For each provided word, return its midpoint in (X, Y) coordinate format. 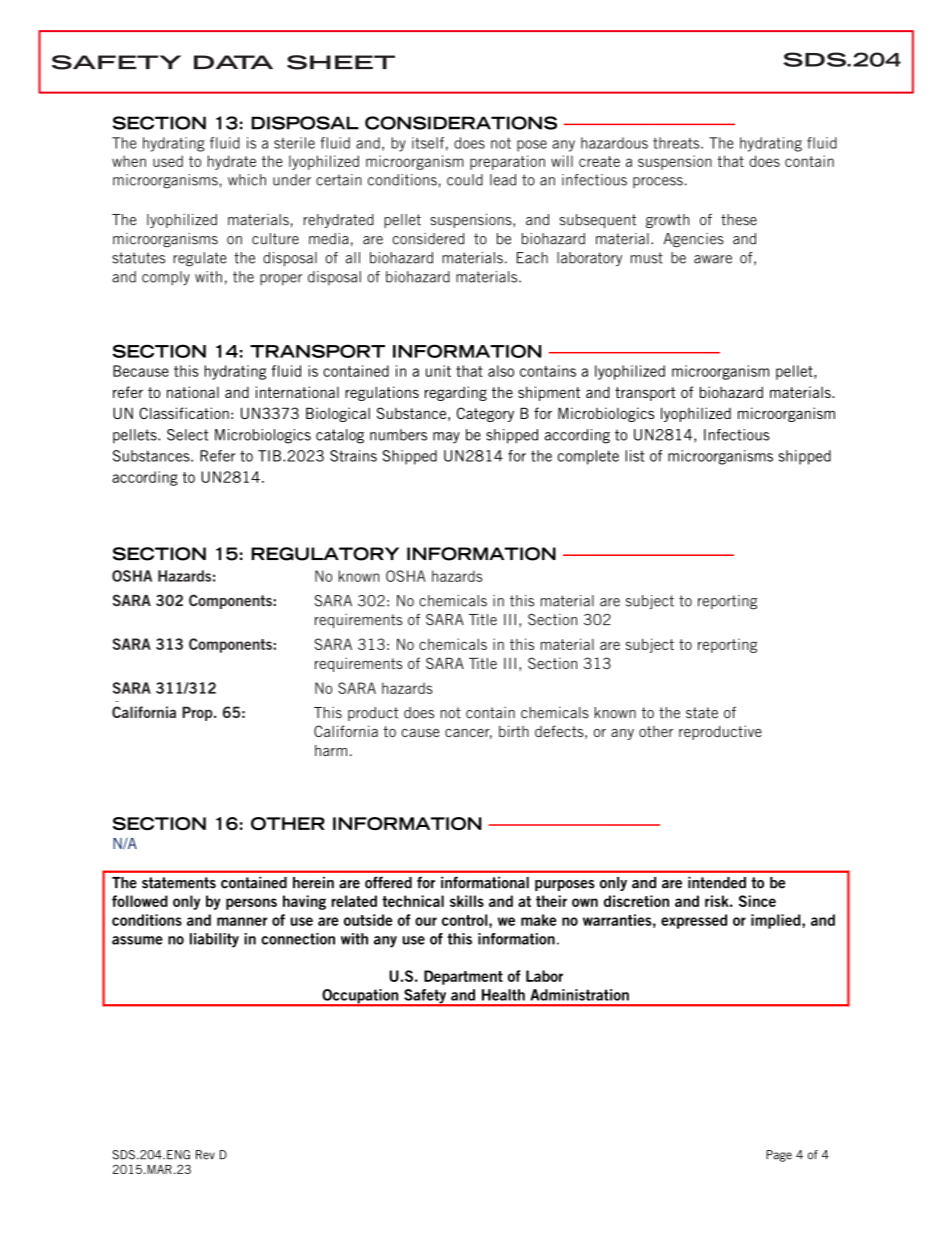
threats (677, 143)
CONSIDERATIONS (461, 123)
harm (331, 750)
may (446, 438)
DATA (233, 62)
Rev (205, 1155)
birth (514, 731)
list (634, 456)
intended (717, 882)
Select (187, 435)
